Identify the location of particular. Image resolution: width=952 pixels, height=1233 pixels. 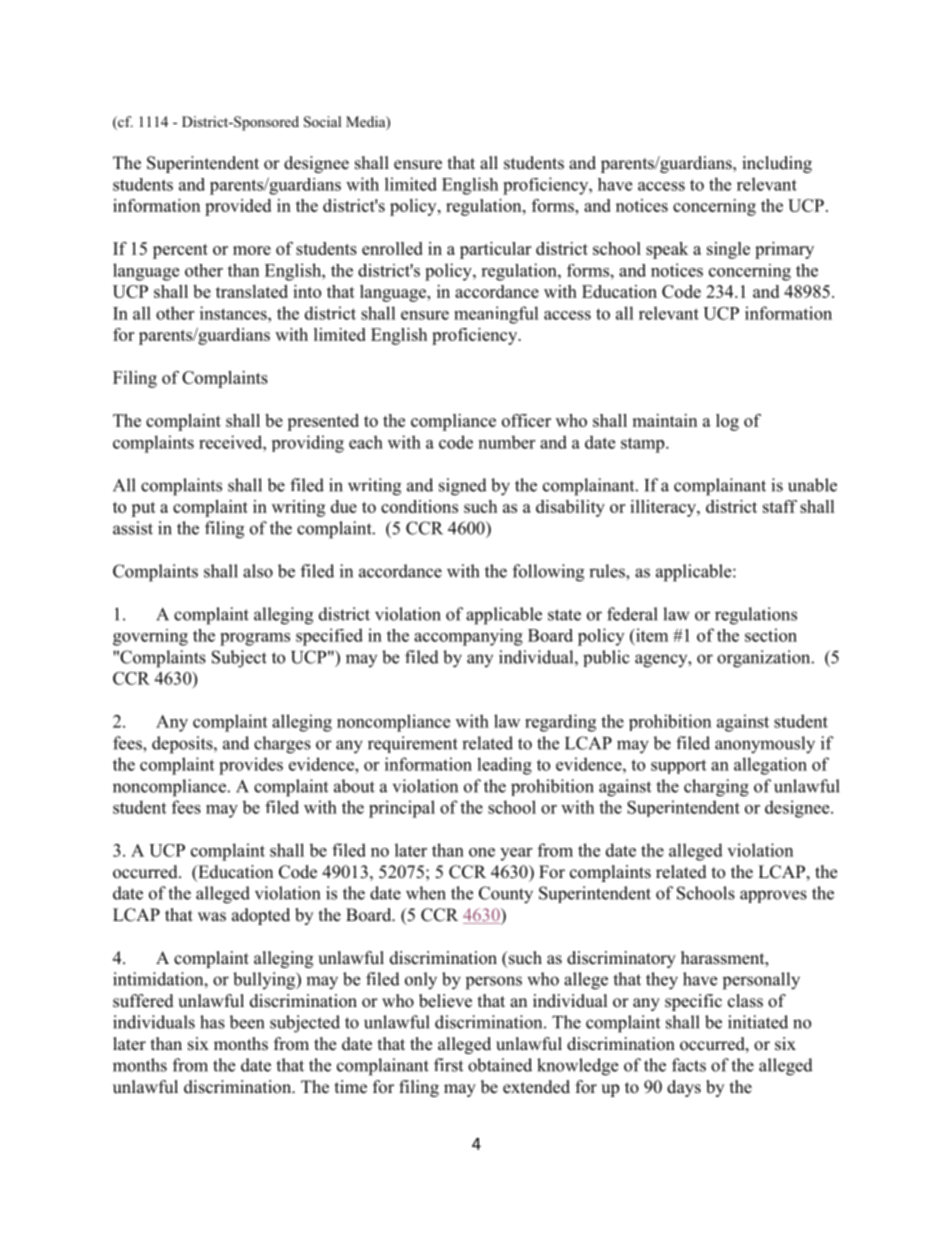
(495, 250).
